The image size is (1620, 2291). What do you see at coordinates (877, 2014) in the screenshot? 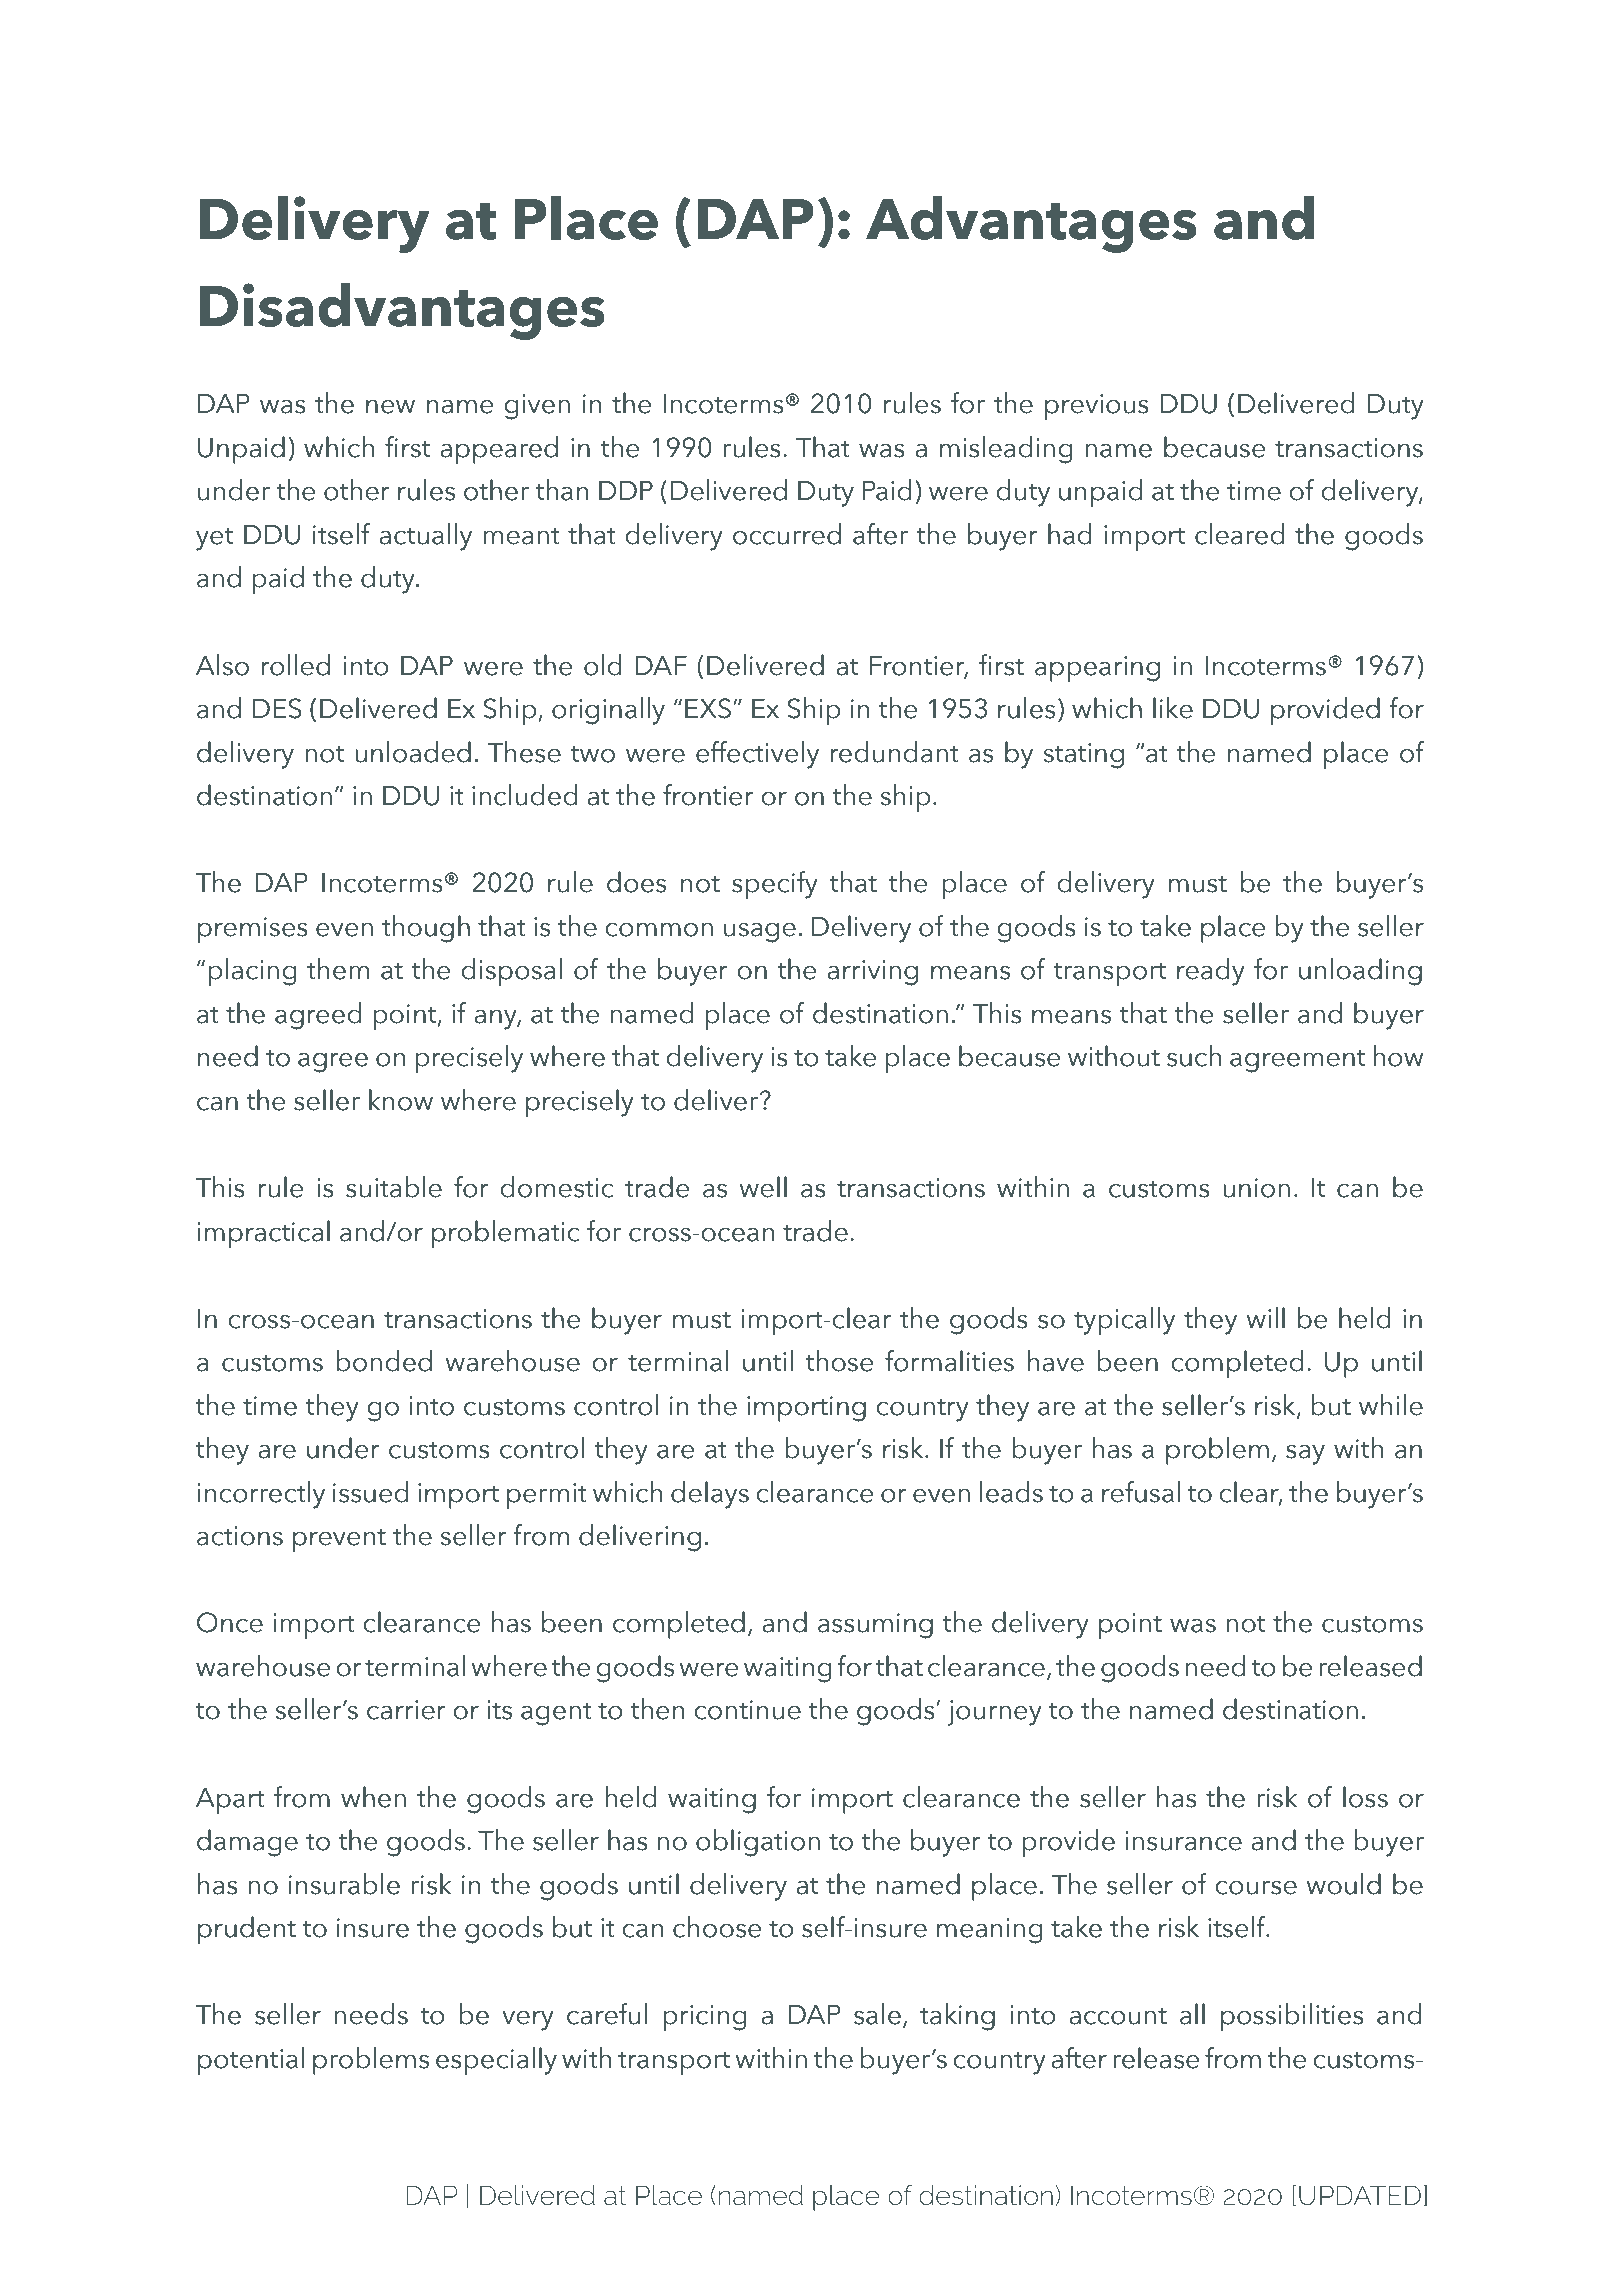
I see `sale` at bounding box center [877, 2014].
